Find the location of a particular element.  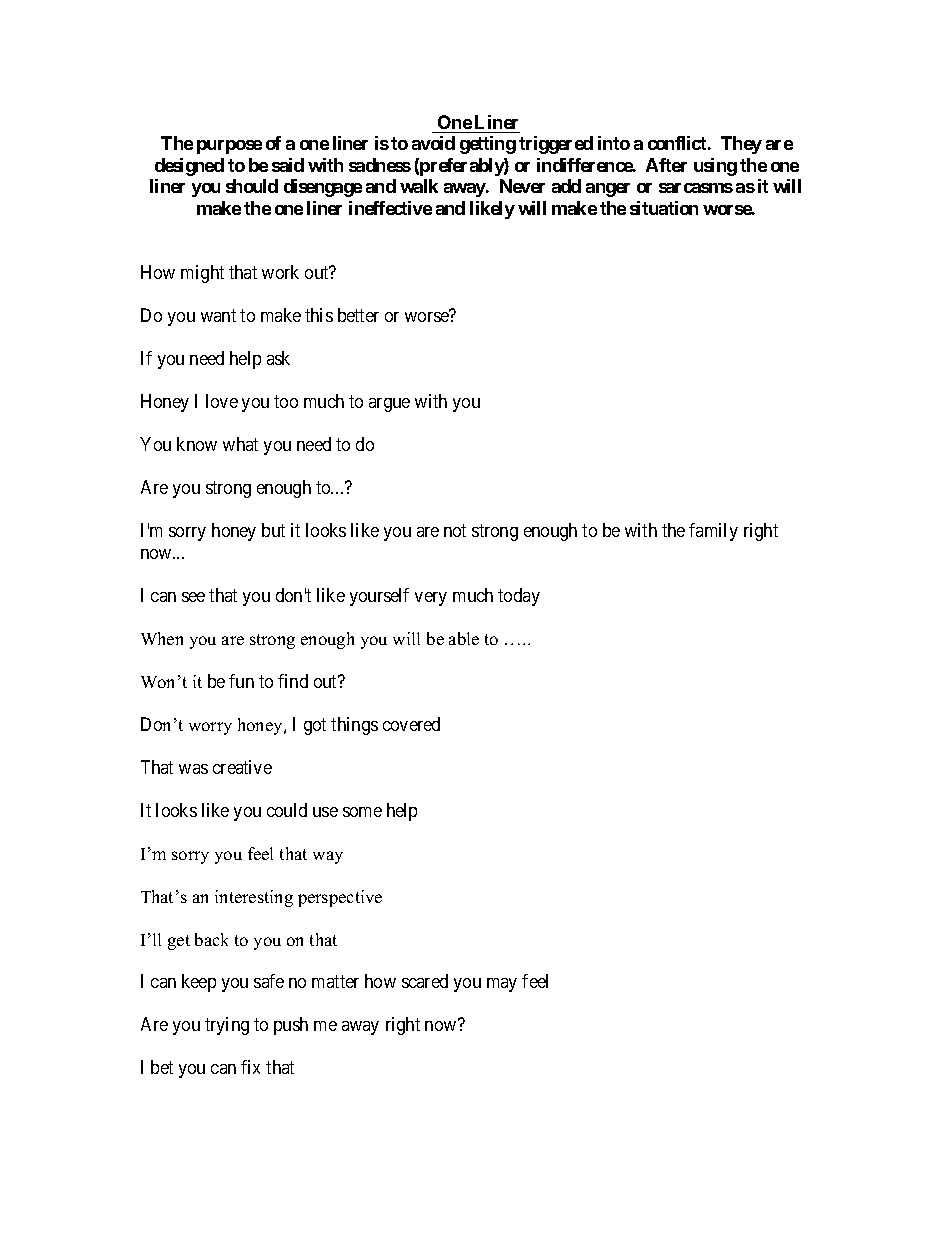

may is located at coordinates (502, 985).
